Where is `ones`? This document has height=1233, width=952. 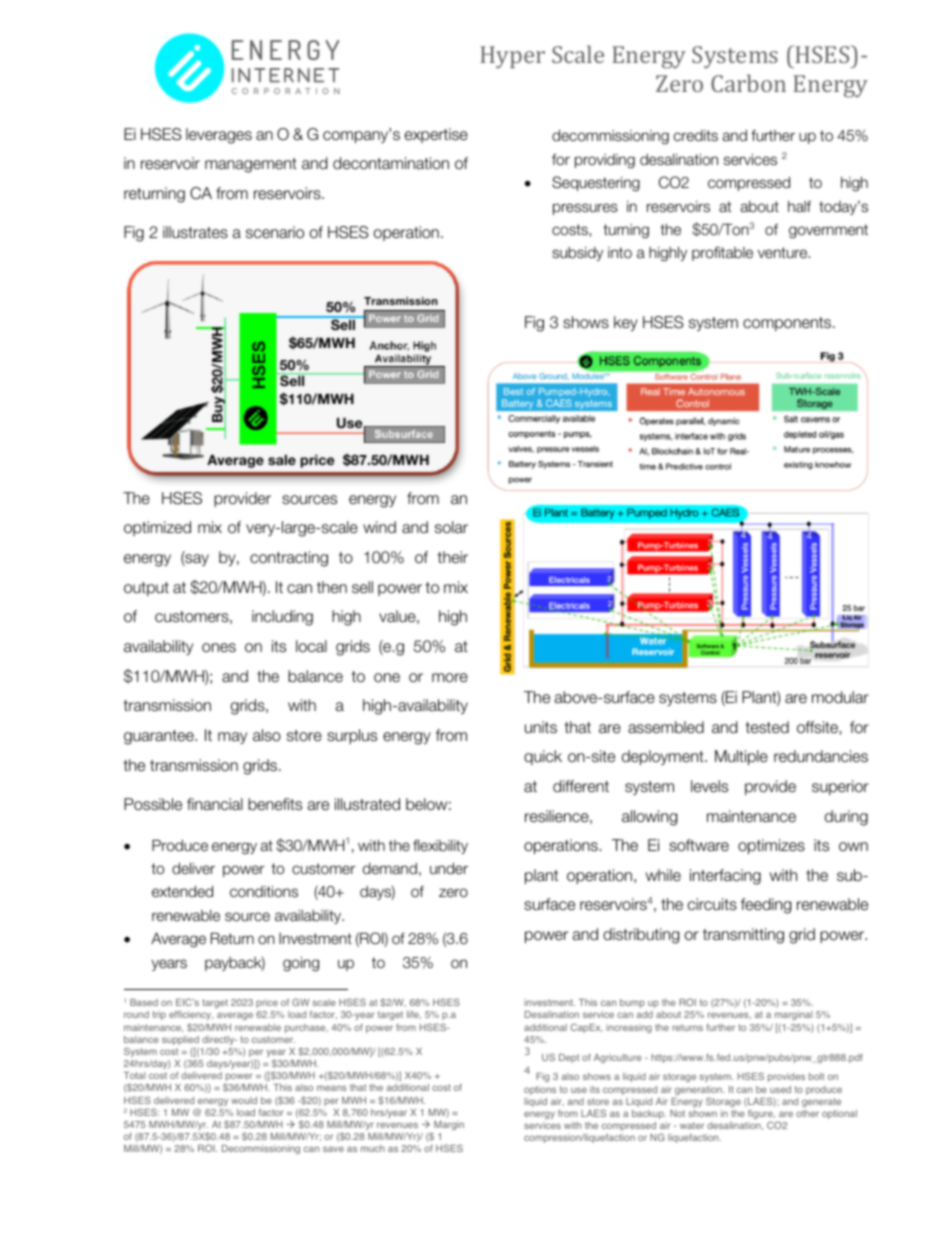 ones is located at coordinates (219, 648).
